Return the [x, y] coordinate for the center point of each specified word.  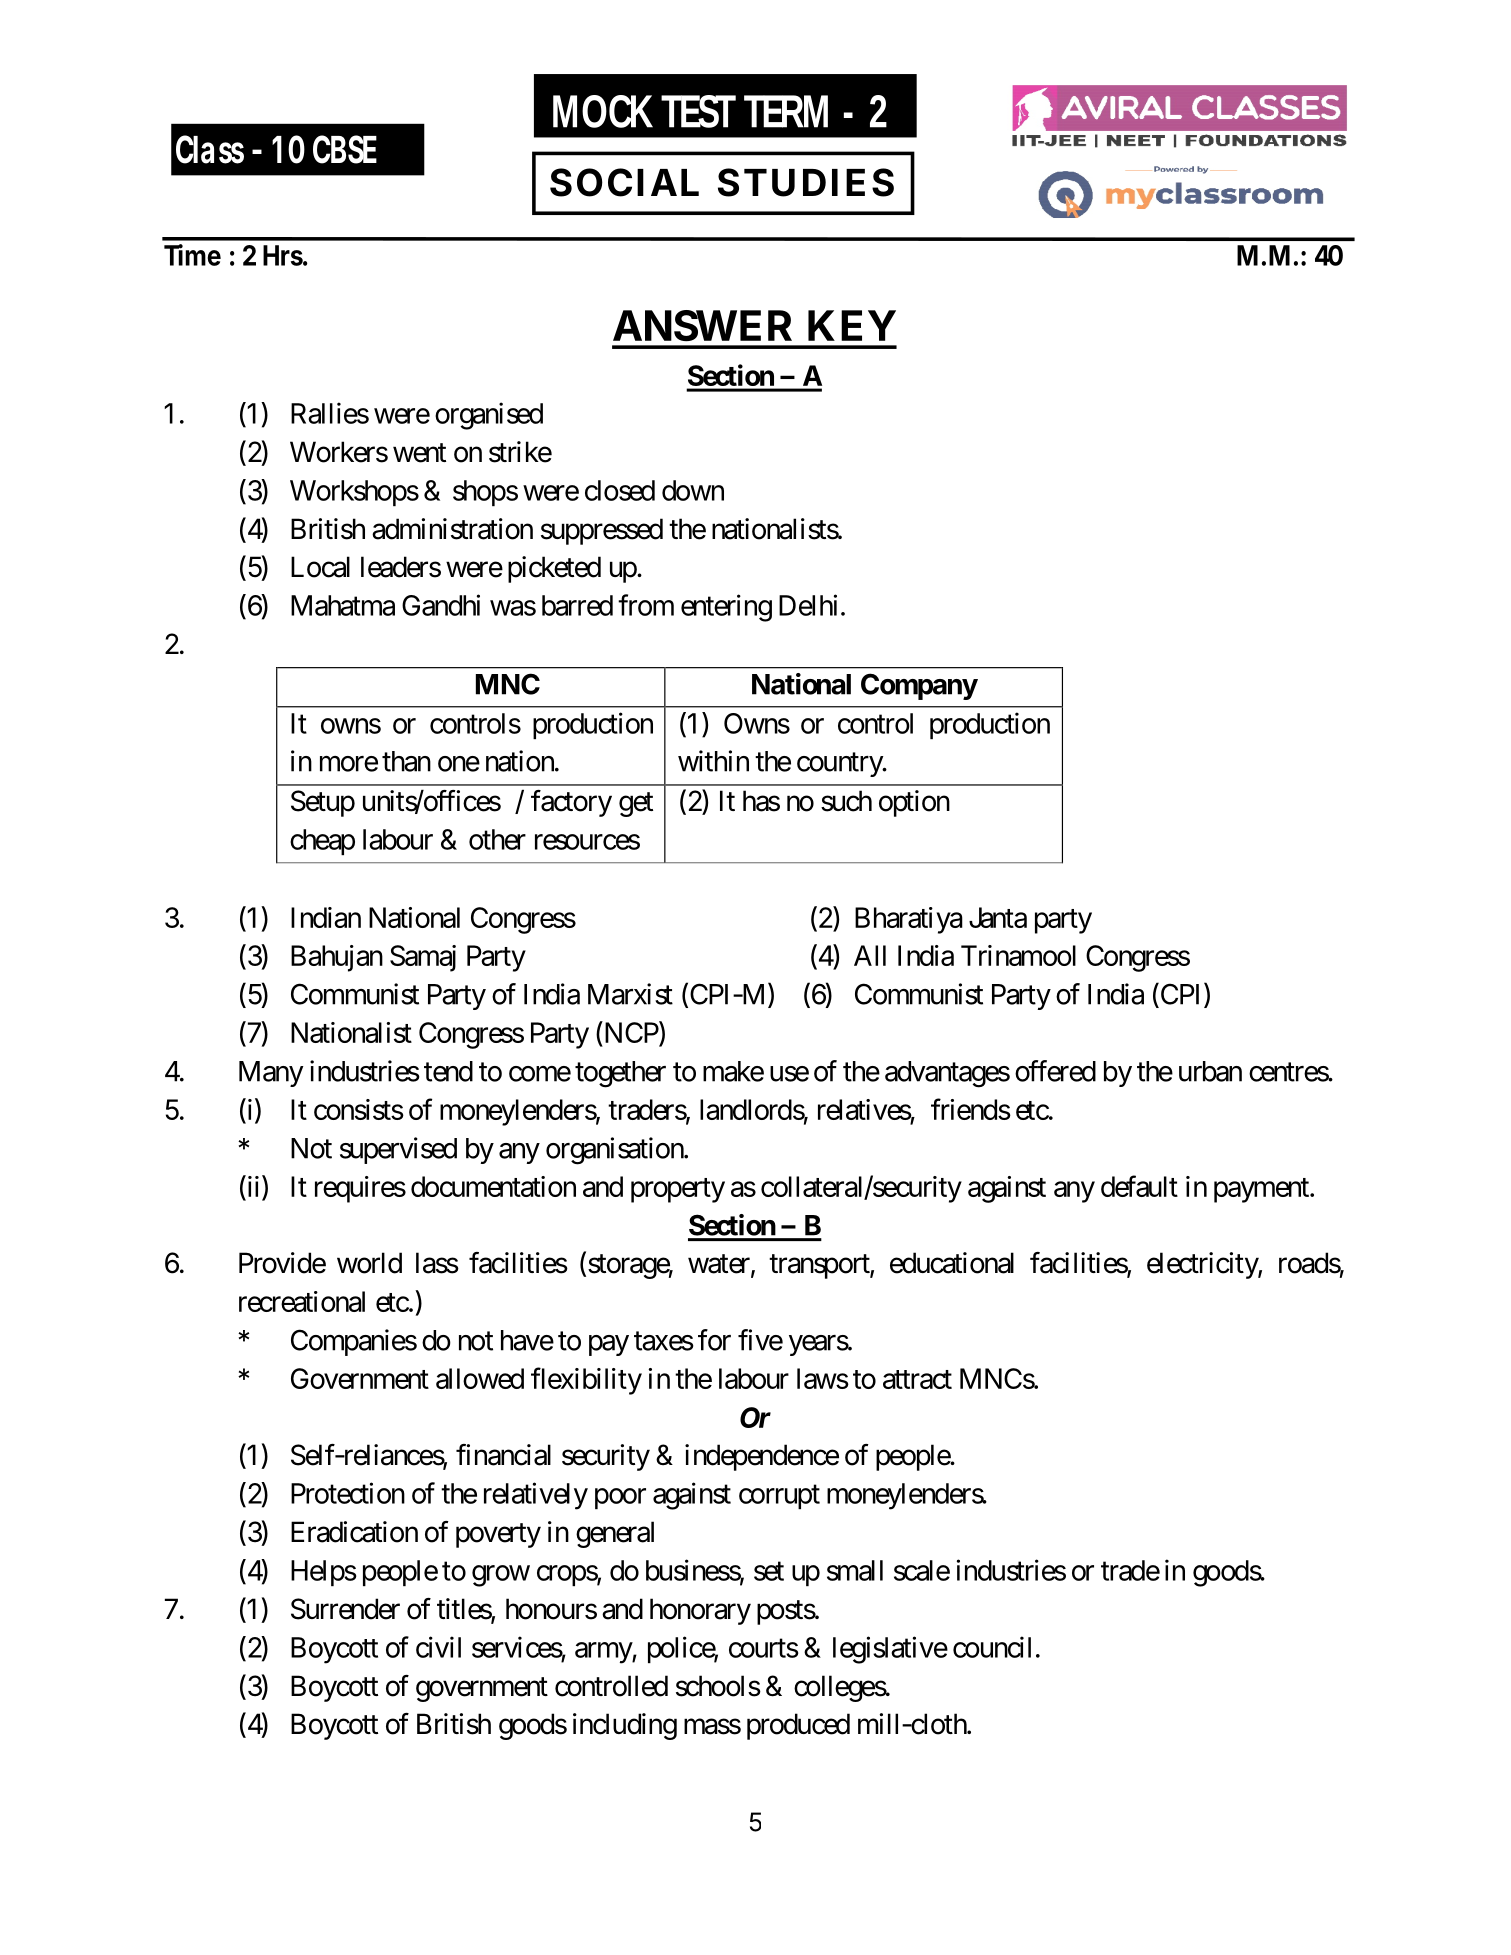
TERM [786, 111]
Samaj [423, 958]
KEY [852, 325]
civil [438, 1647]
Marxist [630, 994]
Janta [998, 917]
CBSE [345, 149]
